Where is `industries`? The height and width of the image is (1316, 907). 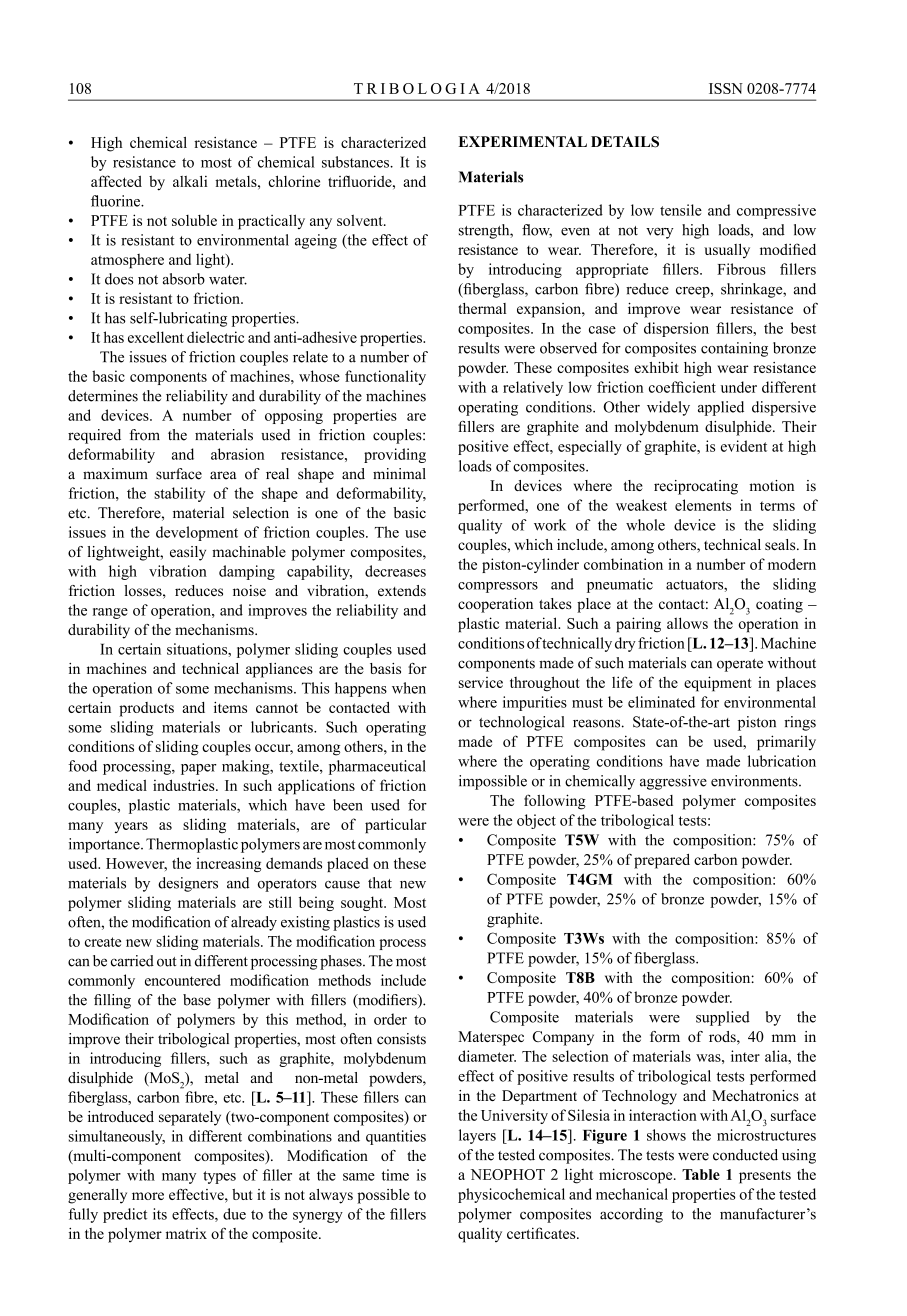 industries is located at coordinates (185, 785).
